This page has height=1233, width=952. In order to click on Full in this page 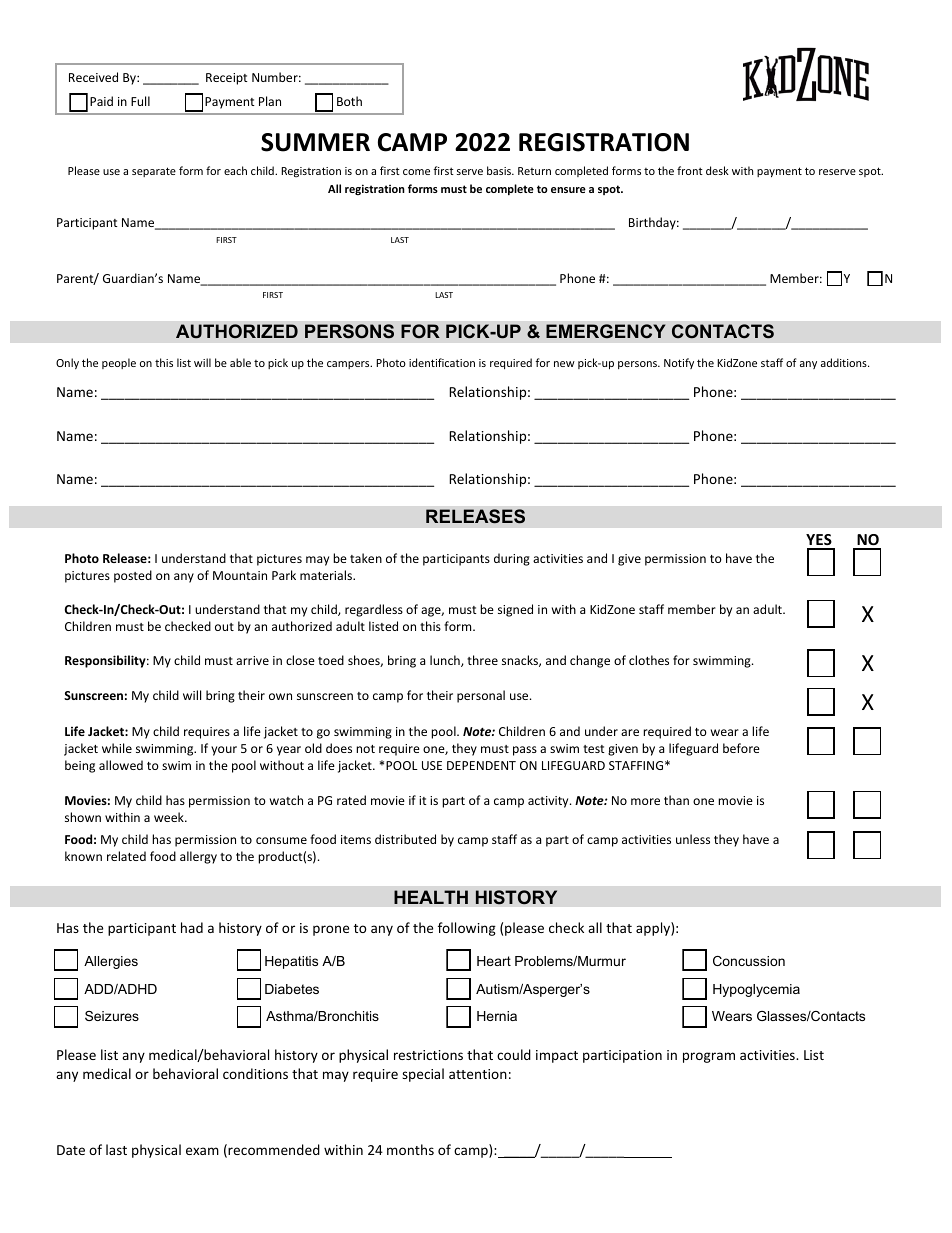, I will do `click(140, 101)`.
